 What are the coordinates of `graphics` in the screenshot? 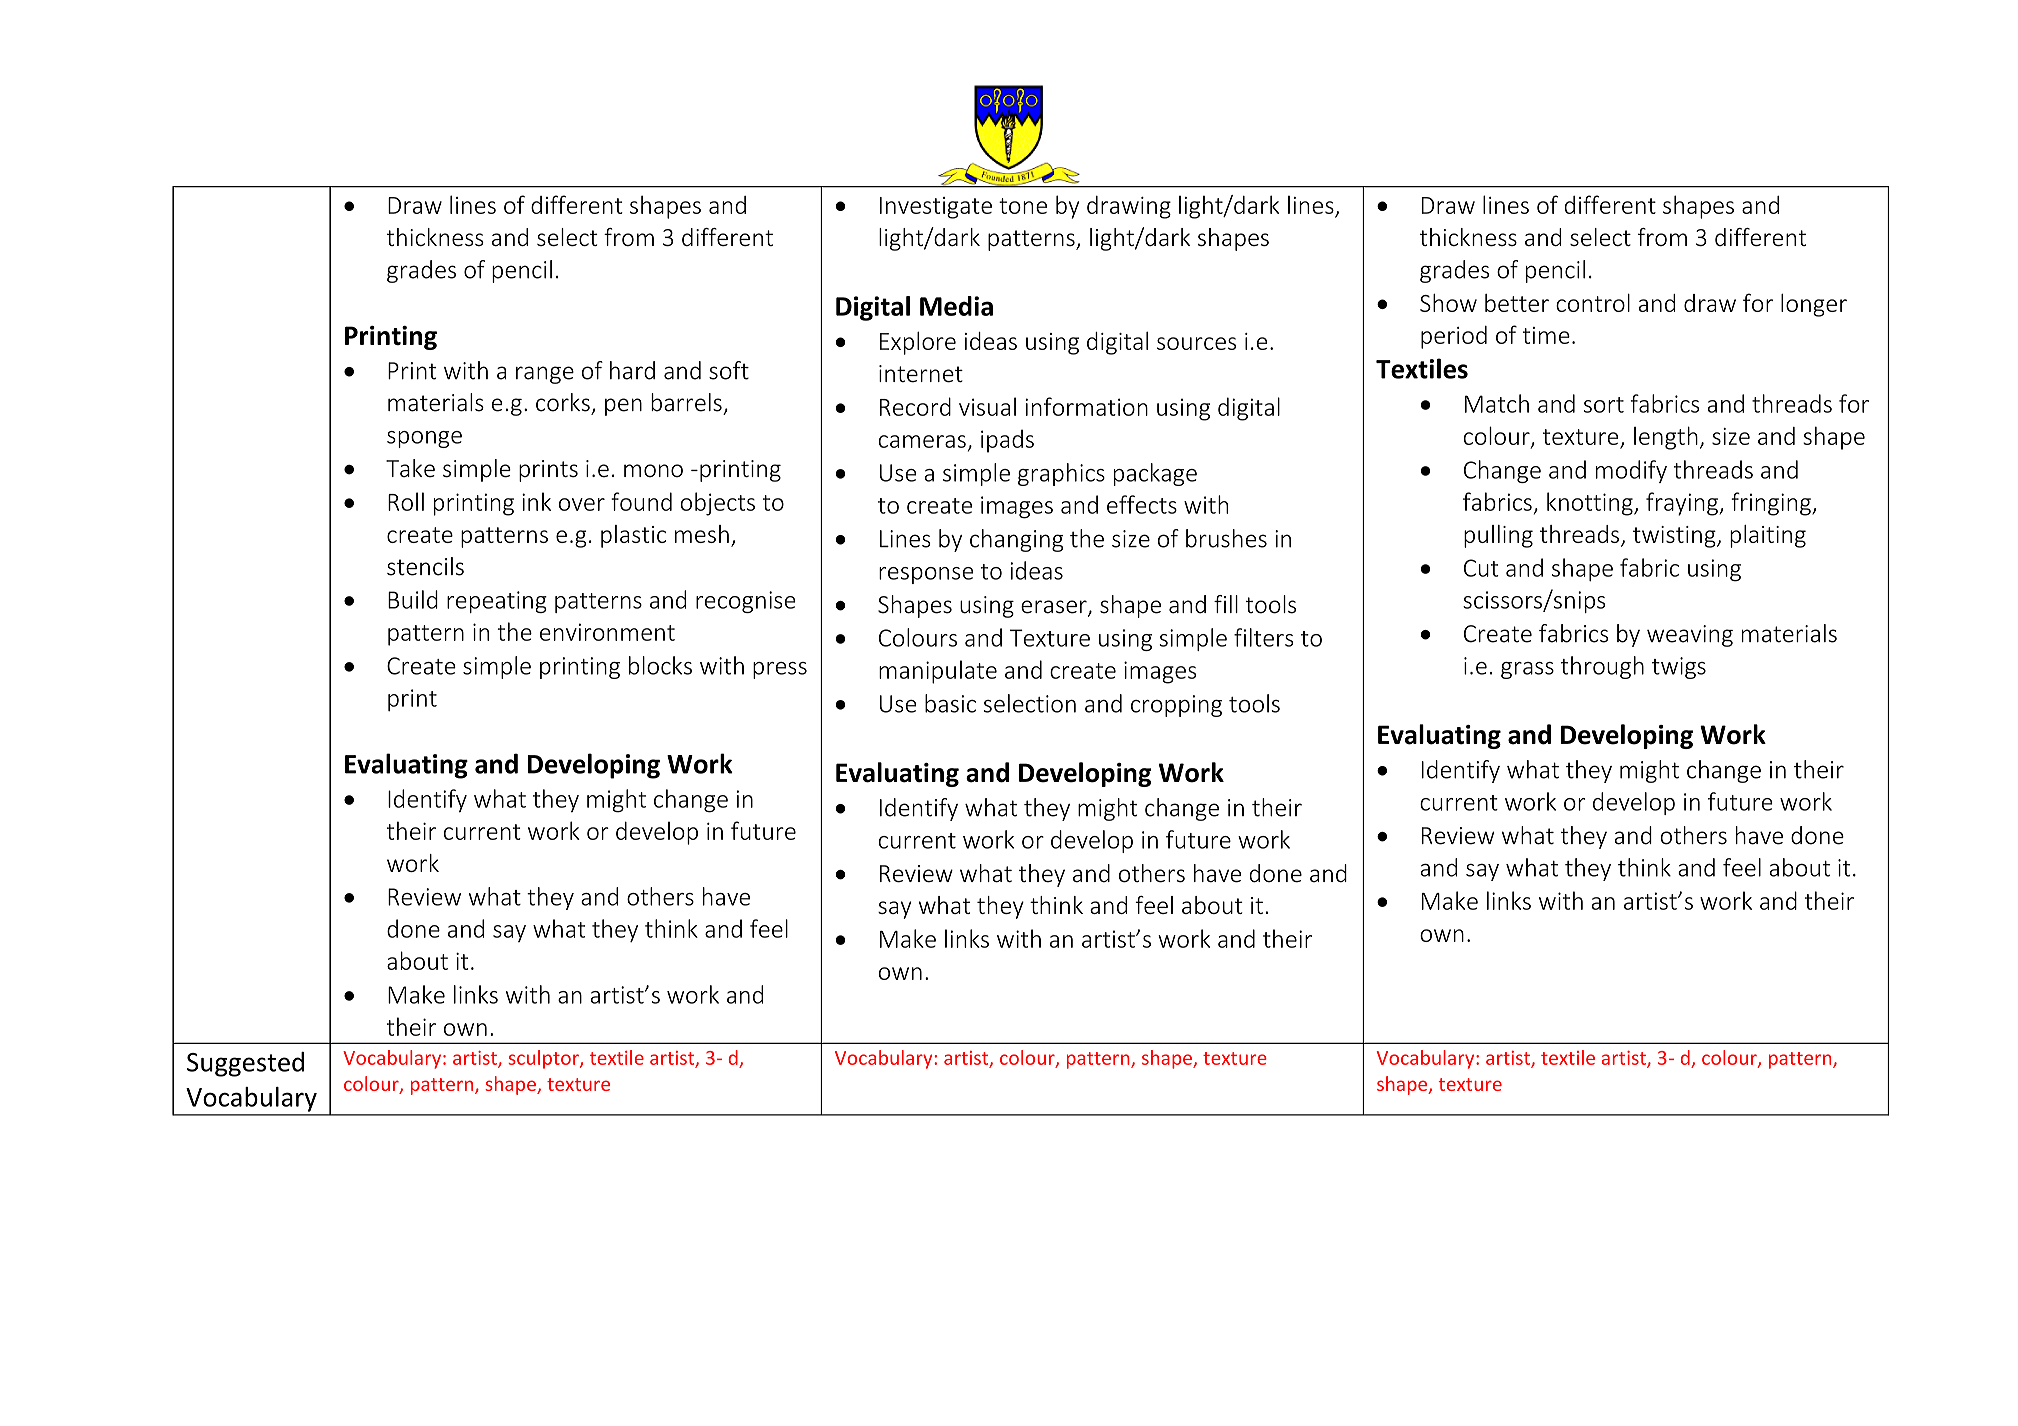 It's located at (1061, 474).
